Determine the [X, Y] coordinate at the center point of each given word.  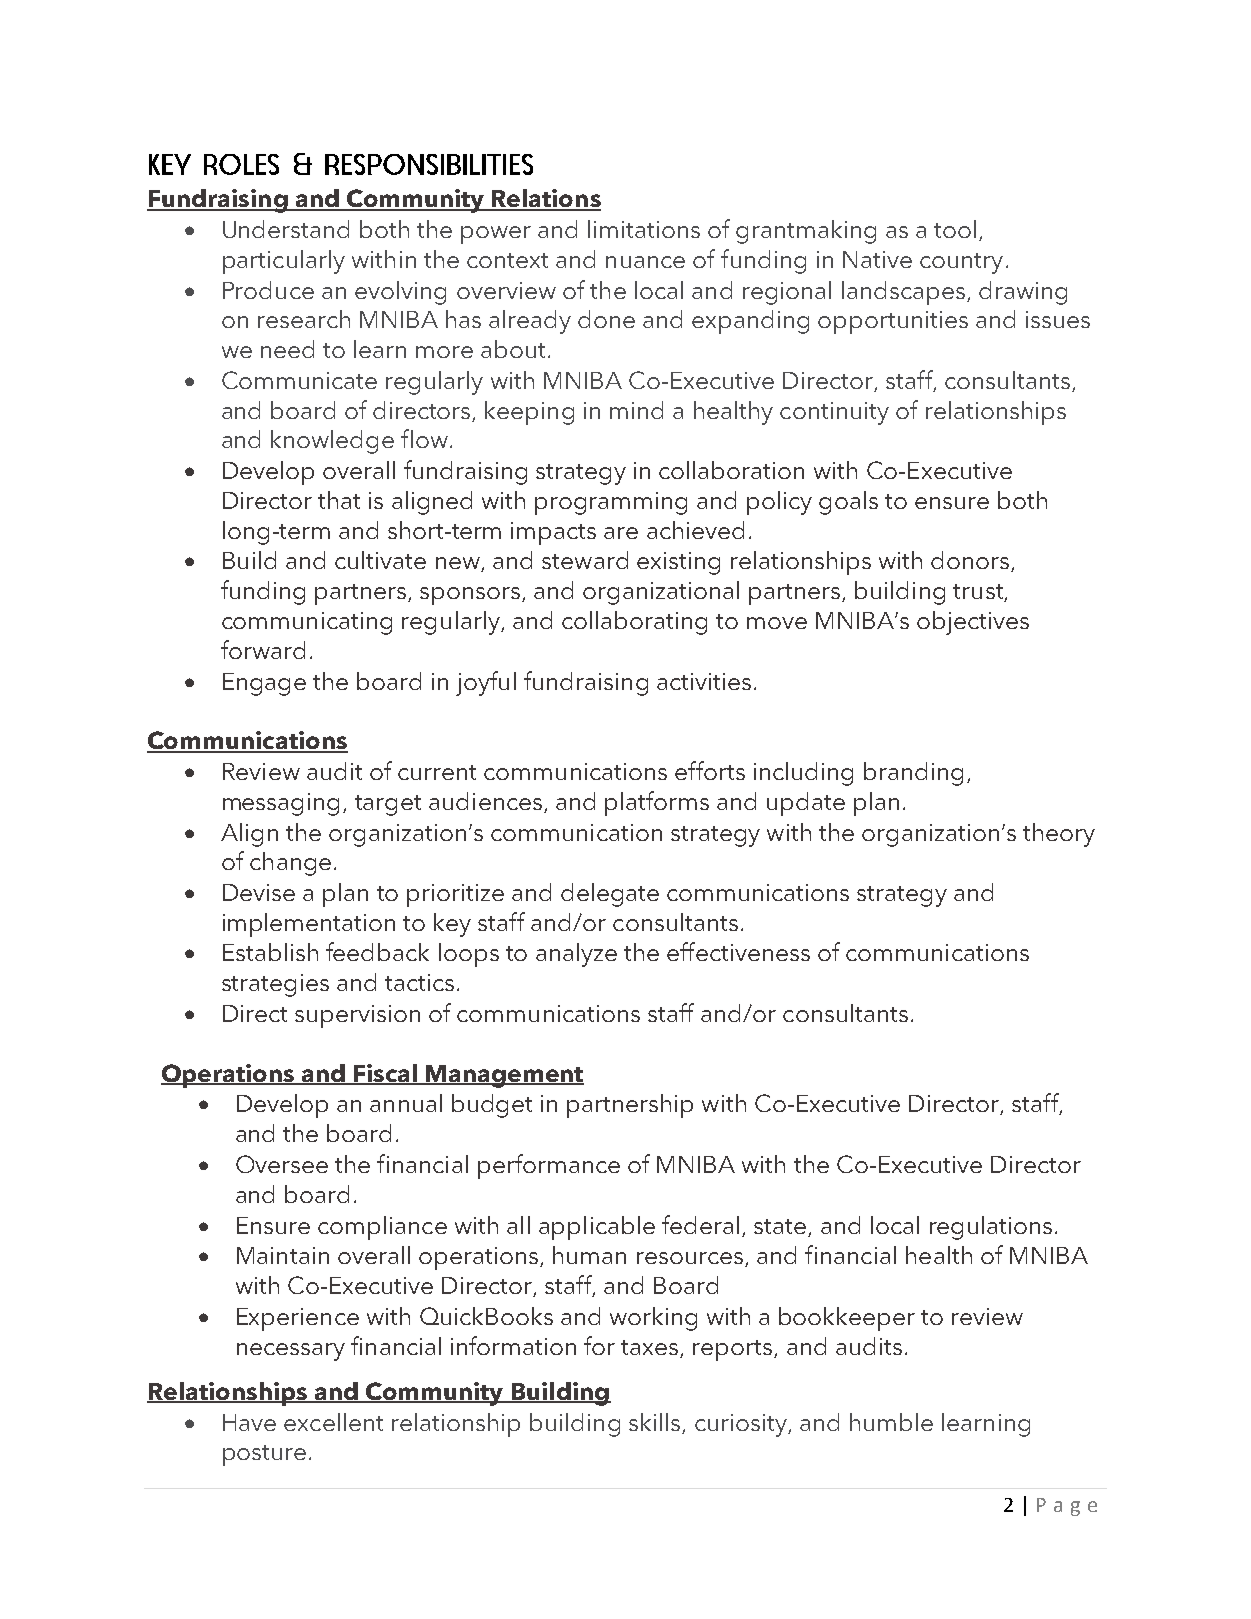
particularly [284, 262]
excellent [333, 1422]
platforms [657, 803]
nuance [645, 262]
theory [1059, 835]
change [290, 864]
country [961, 263]
